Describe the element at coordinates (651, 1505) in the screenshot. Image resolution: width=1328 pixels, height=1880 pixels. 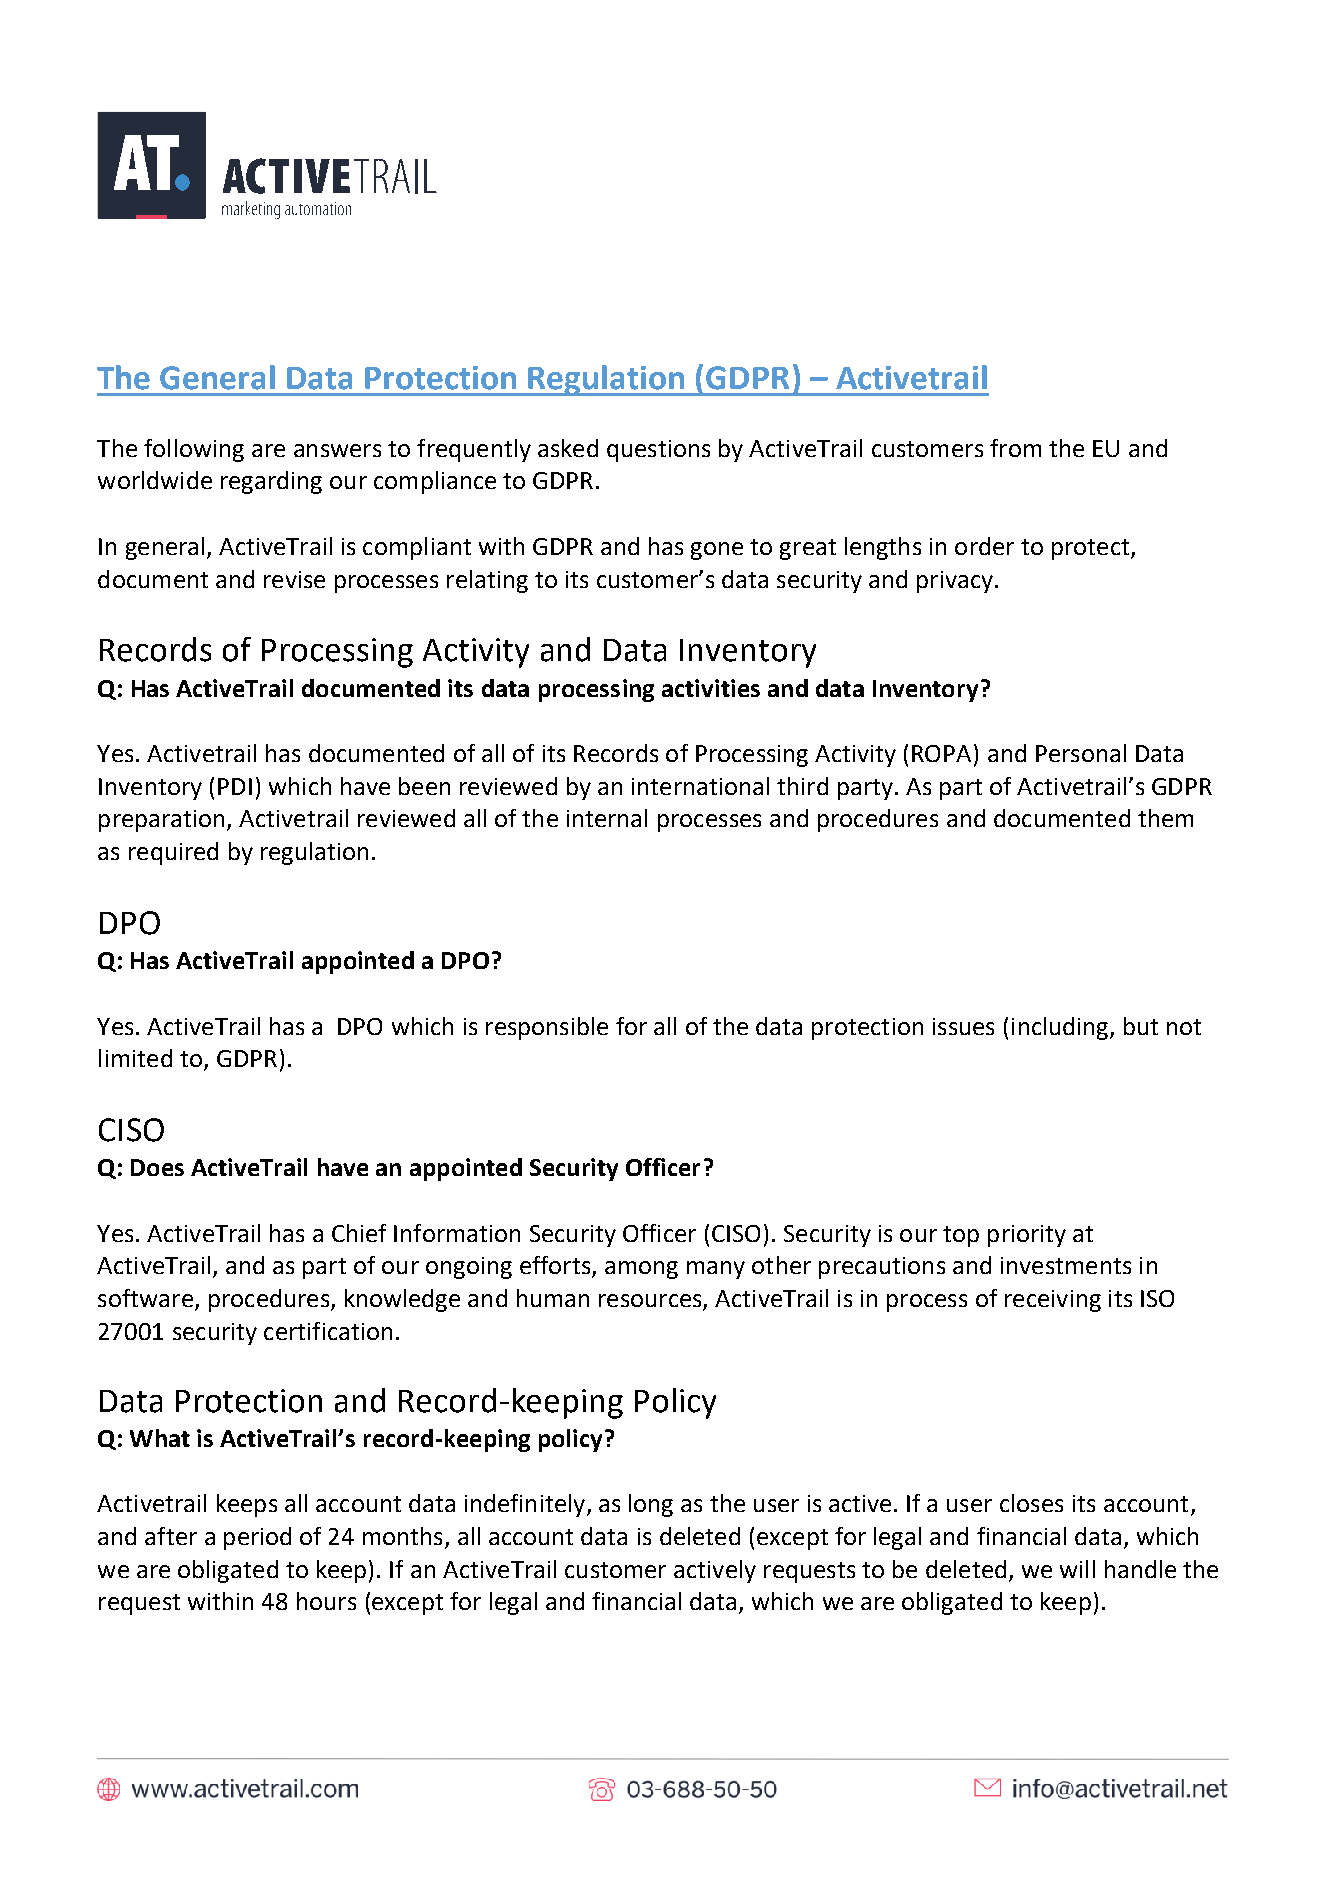
I see `long` at that location.
